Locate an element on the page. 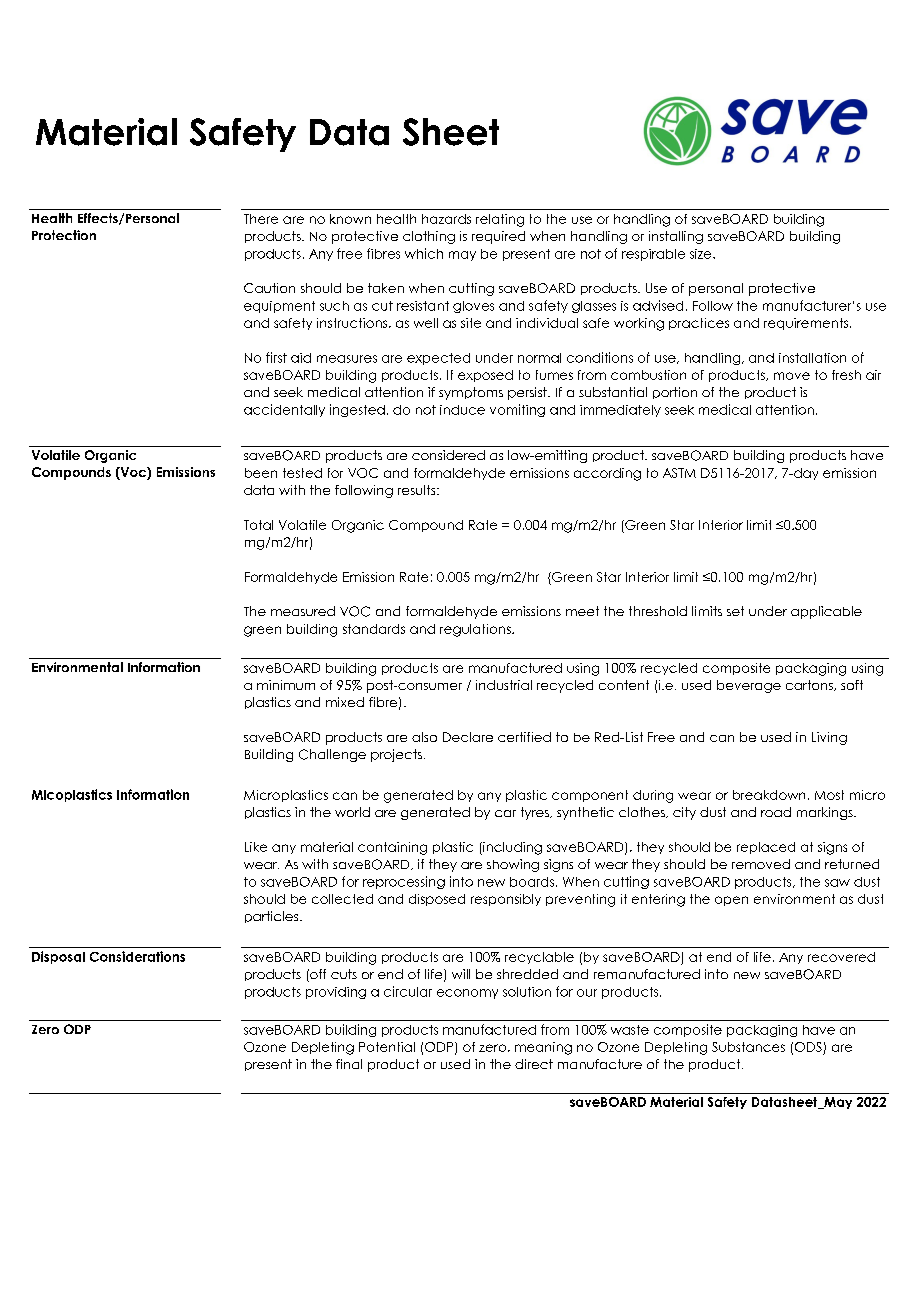 This image has width=924, height=1308. Total is located at coordinates (258, 525).
